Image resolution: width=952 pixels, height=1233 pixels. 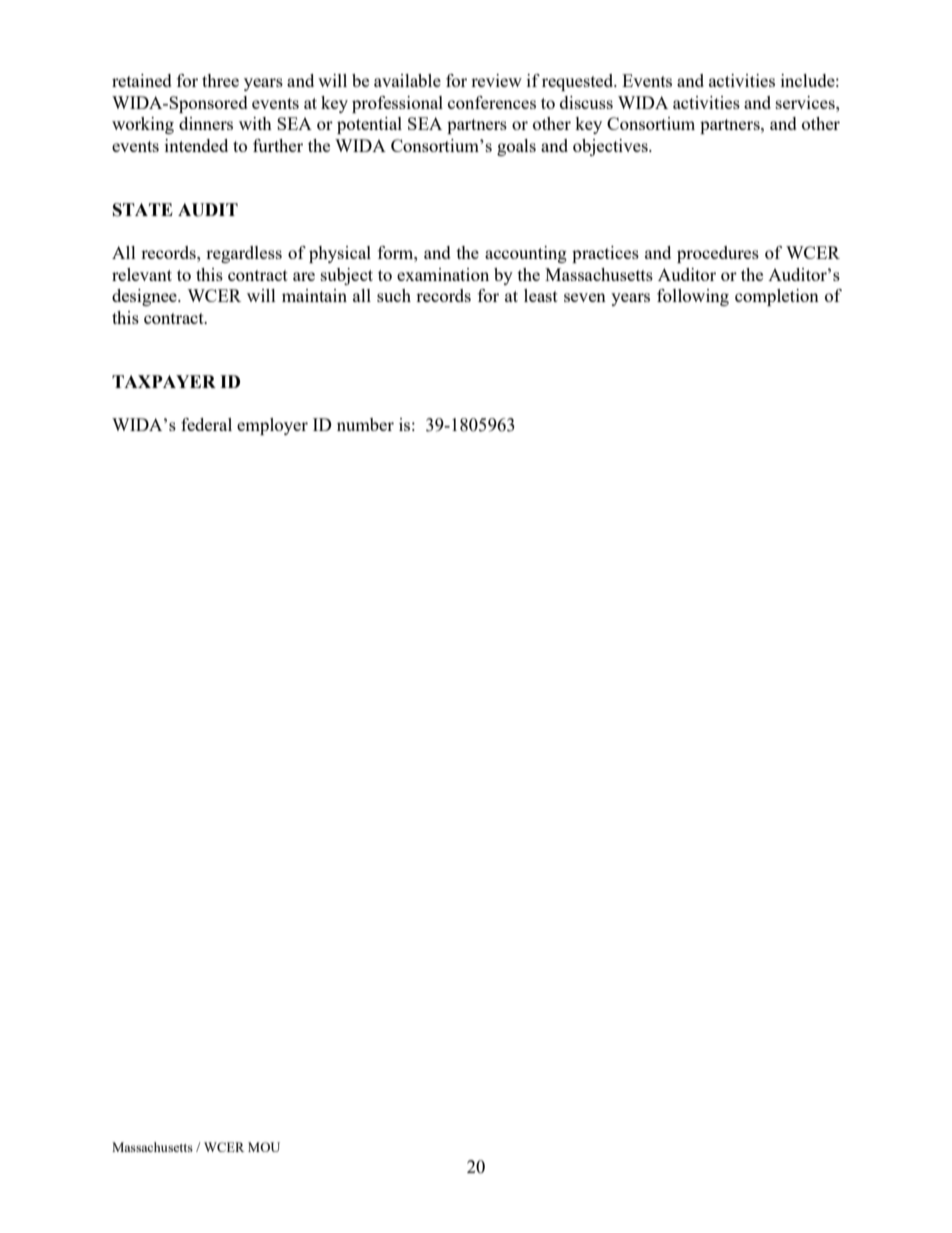 What do you see at coordinates (611, 147) in the document?
I see `objectives` at bounding box center [611, 147].
